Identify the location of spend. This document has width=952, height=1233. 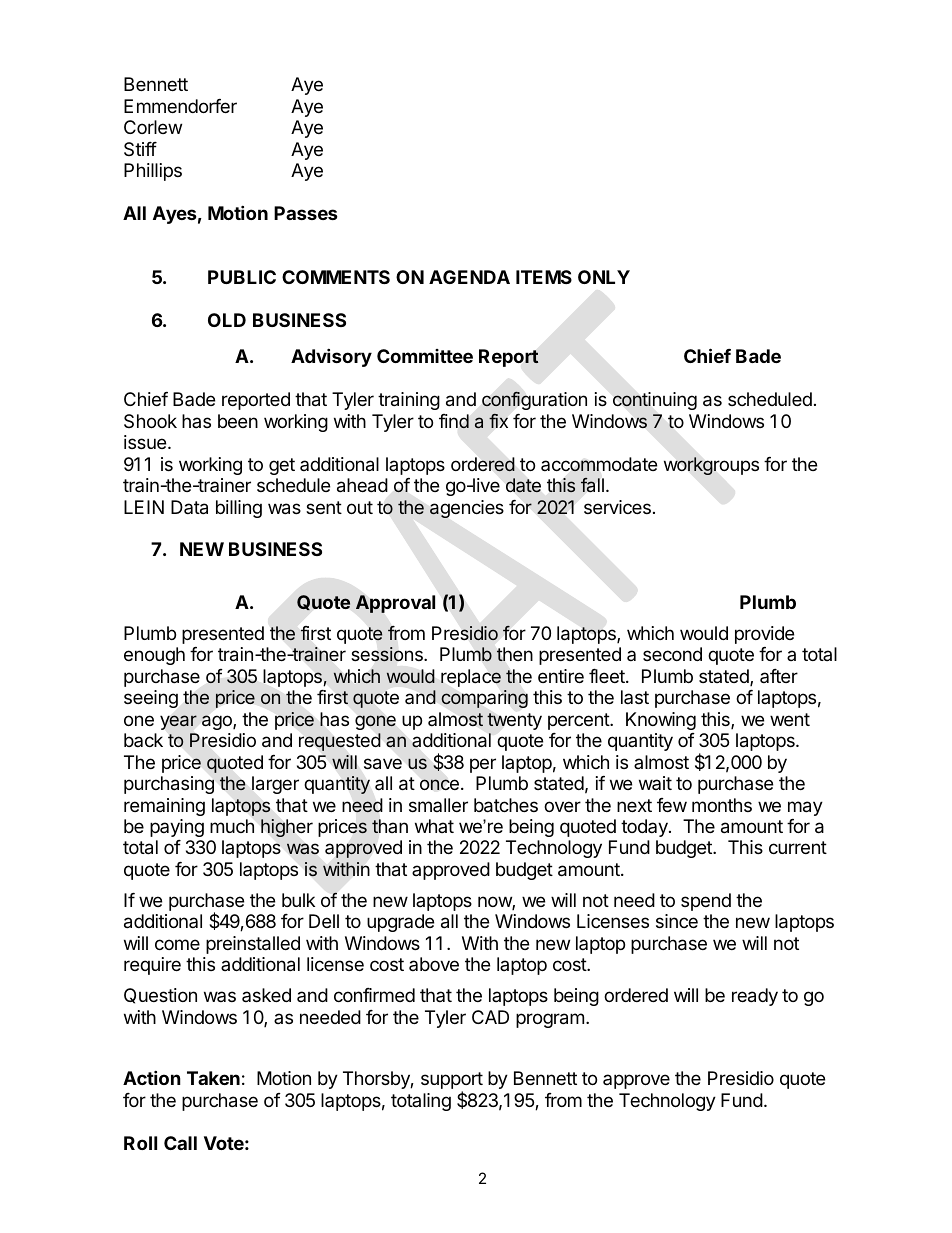
(706, 902).
